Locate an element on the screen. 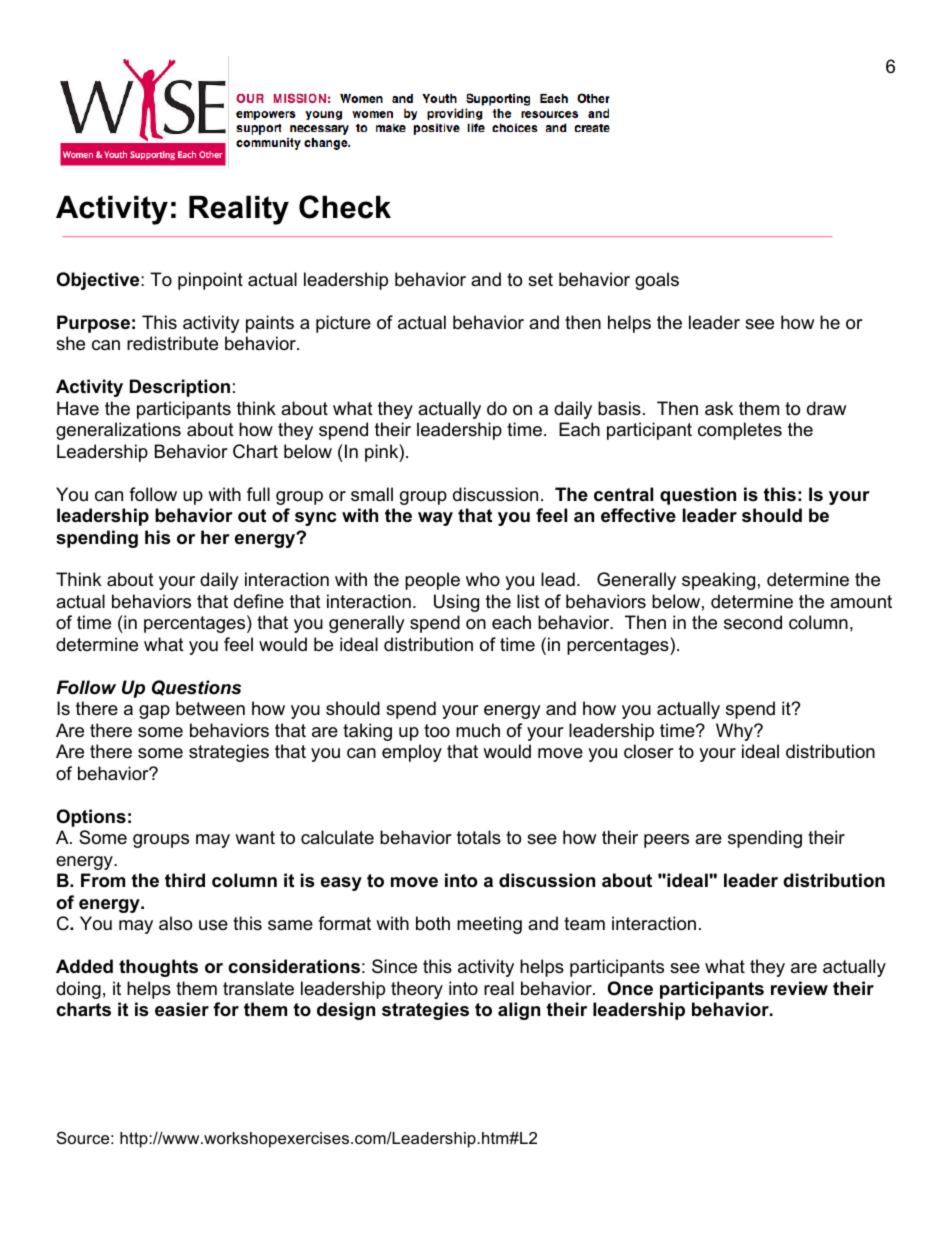 The image size is (952, 1233). second is located at coordinates (753, 622).
